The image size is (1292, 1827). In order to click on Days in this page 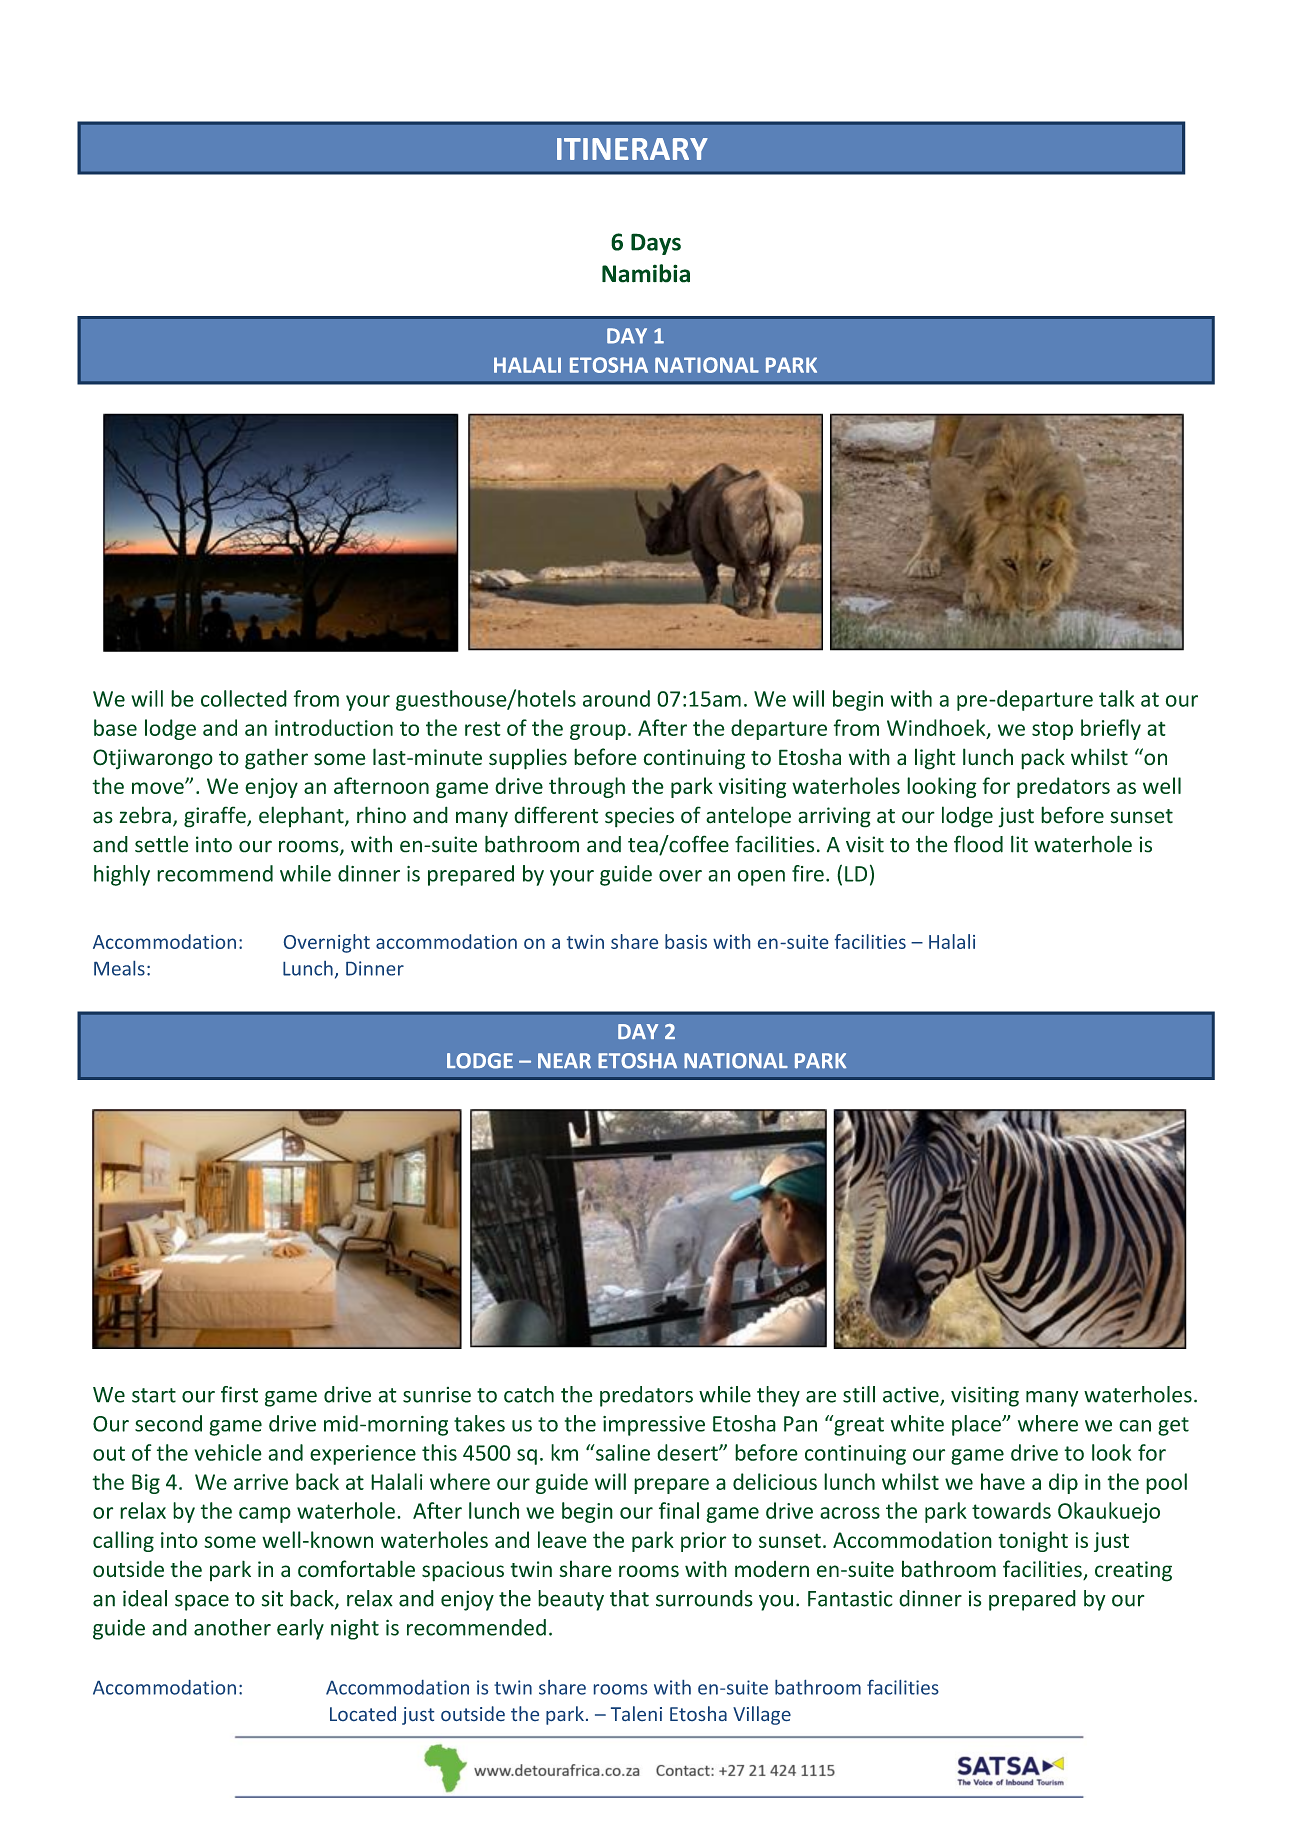, I will do `click(656, 244)`.
